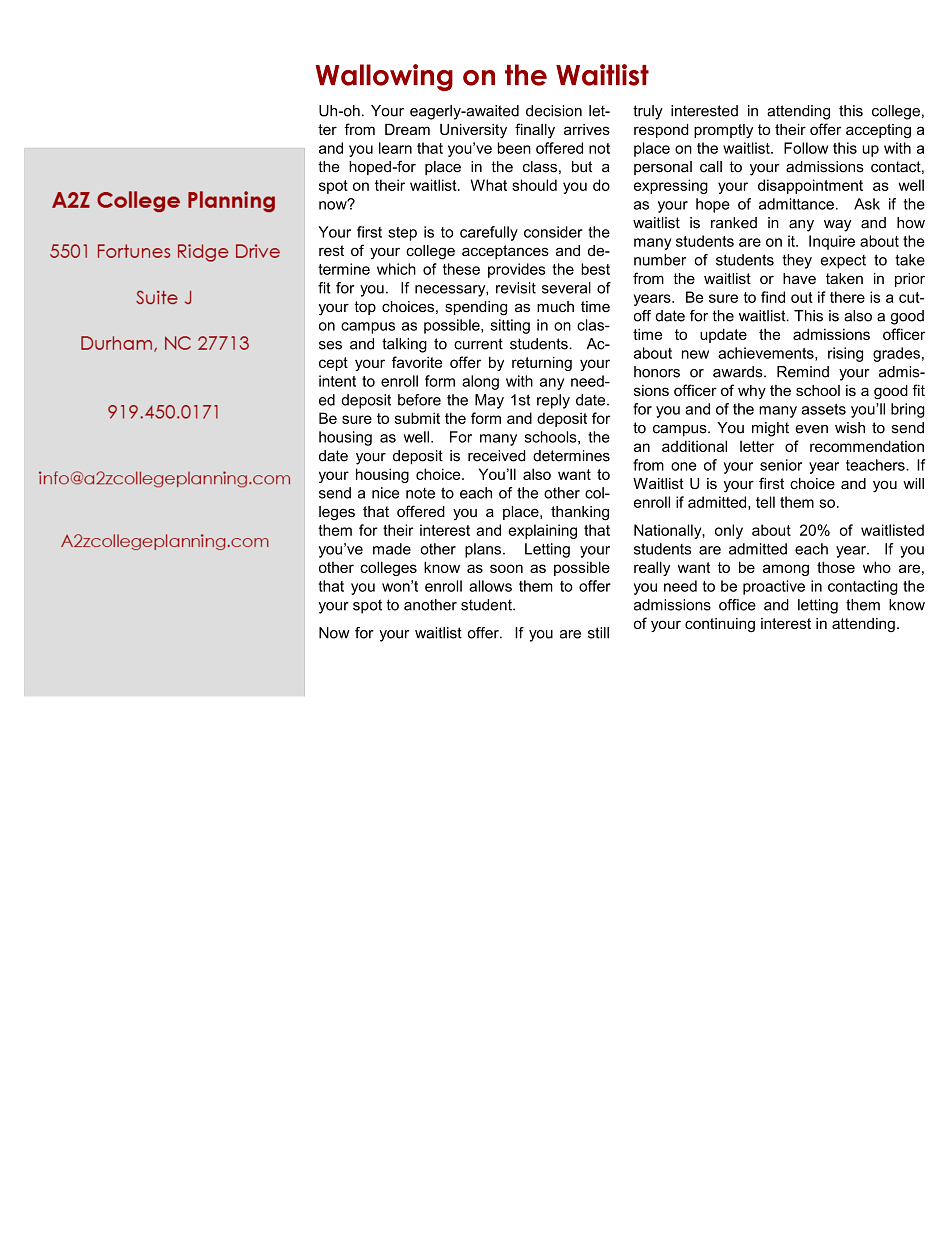 The height and width of the screenshot is (1233, 952). I want to click on tell, so click(765, 502).
